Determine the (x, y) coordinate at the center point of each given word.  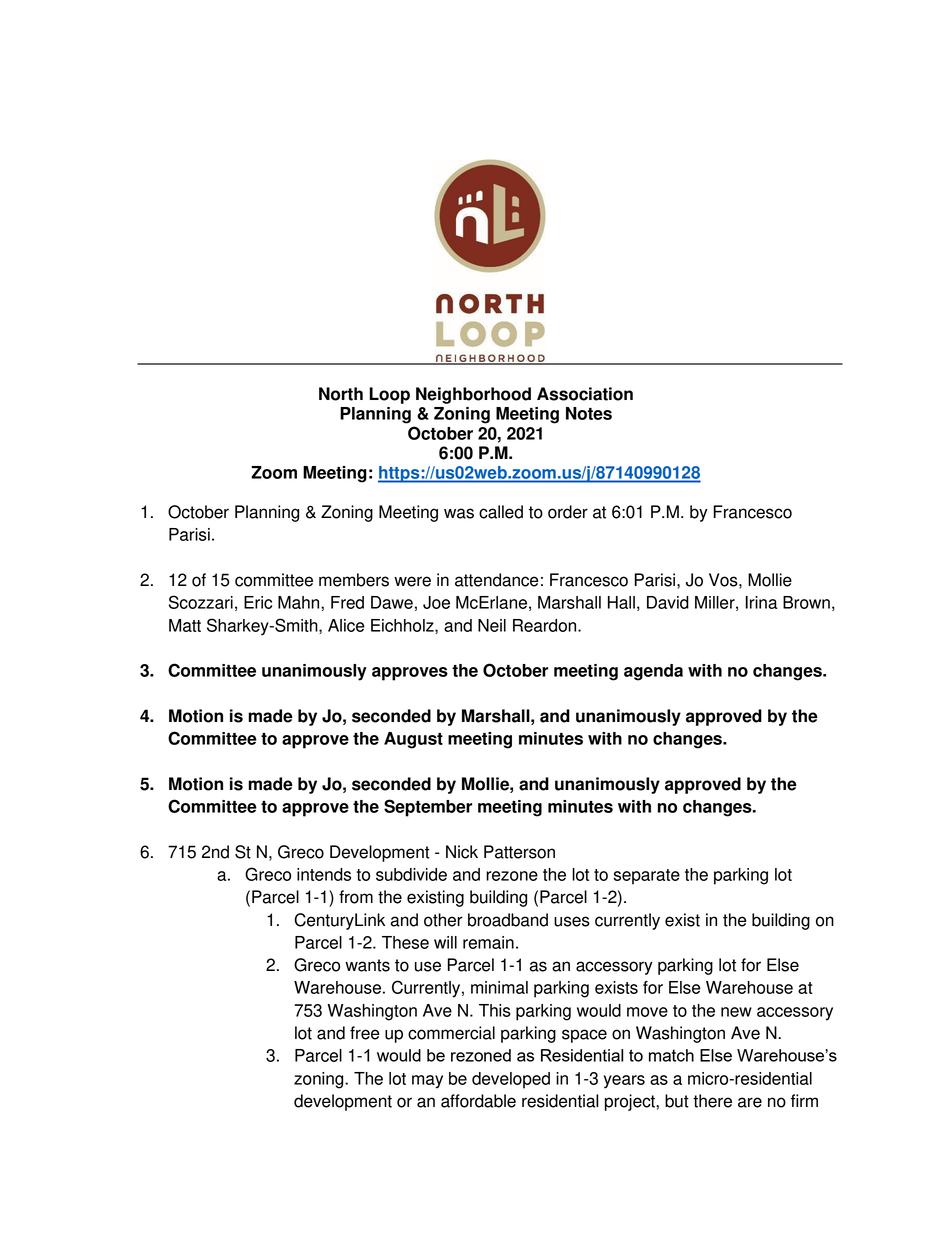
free (364, 1033)
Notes (589, 413)
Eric (258, 602)
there (712, 1101)
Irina (761, 602)
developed (511, 1080)
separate (646, 877)
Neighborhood (473, 395)
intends (324, 874)
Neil (492, 625)
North (341, 394)
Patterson (519, 852)
